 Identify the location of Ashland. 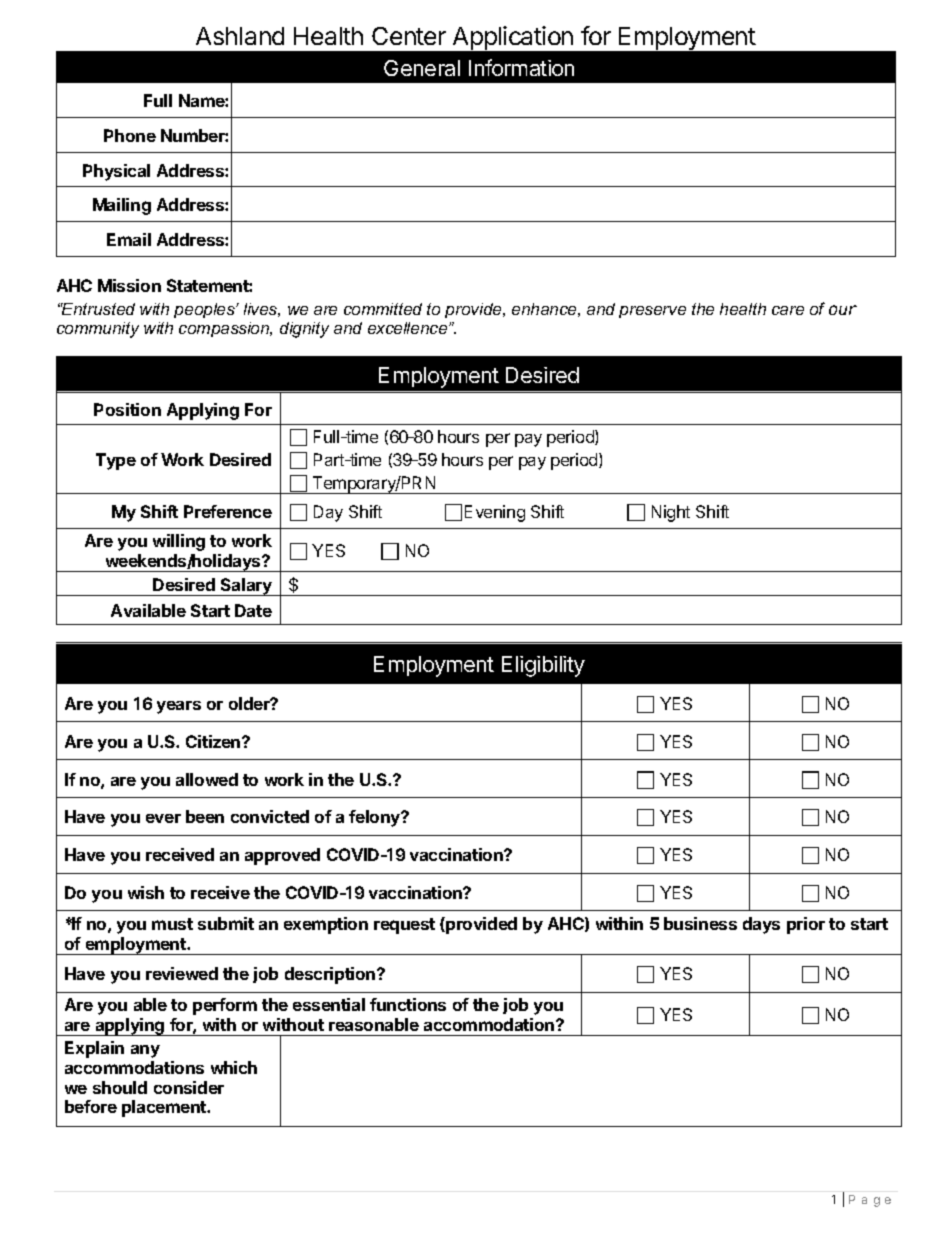
(240, 36).
